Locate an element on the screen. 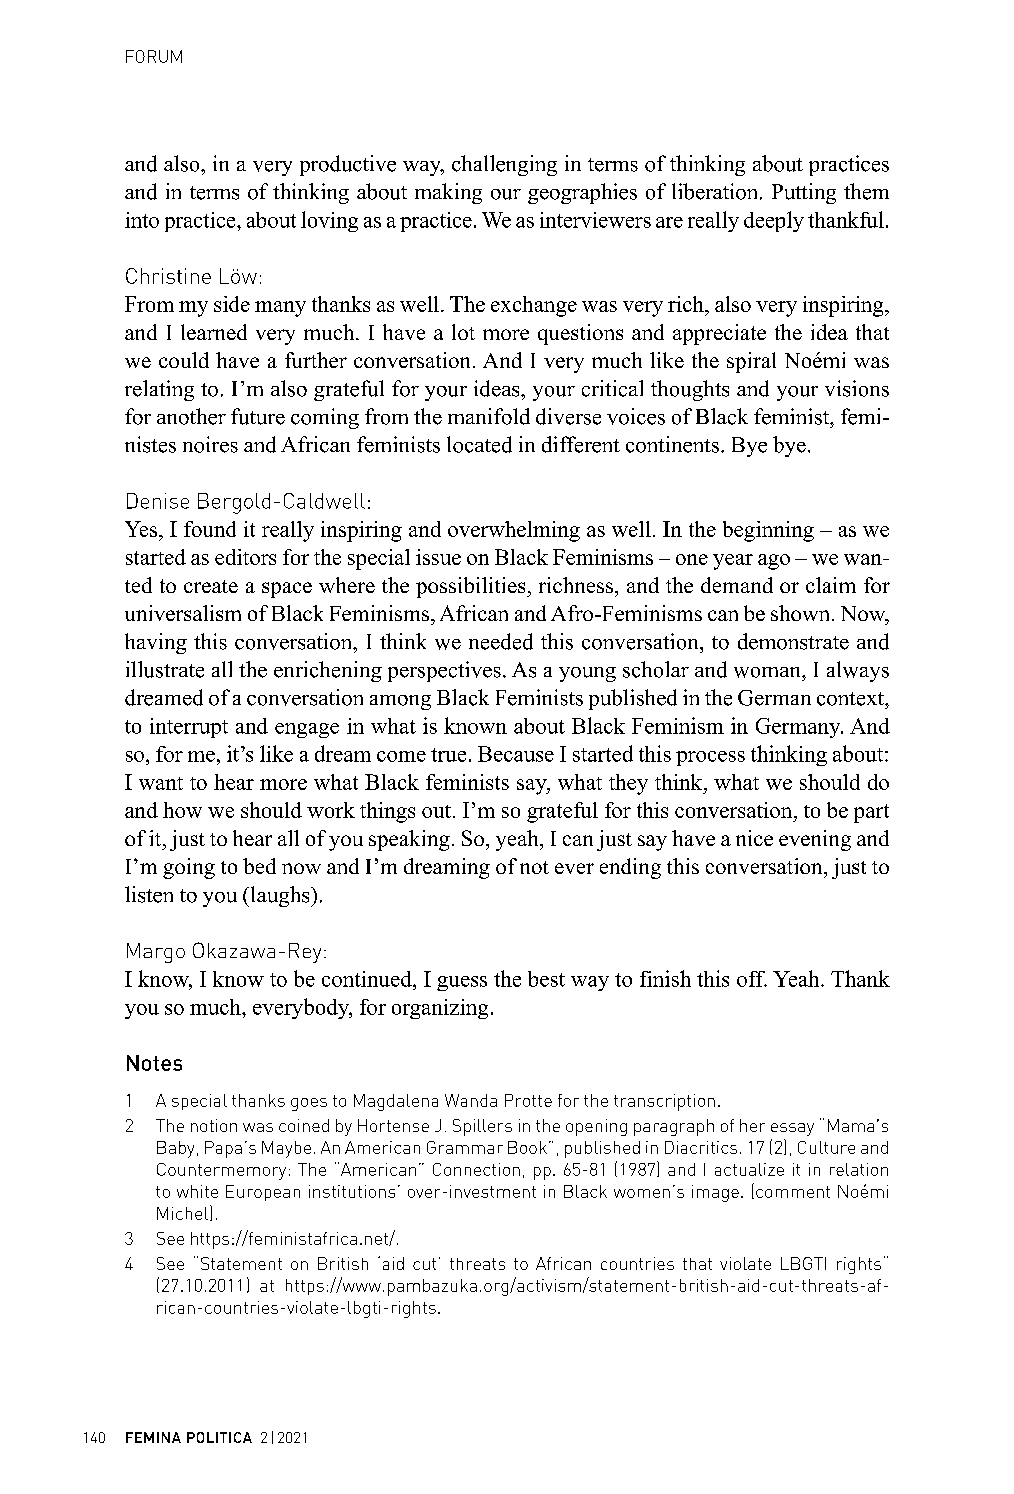  laughs is located at coordinates (280, 896).
